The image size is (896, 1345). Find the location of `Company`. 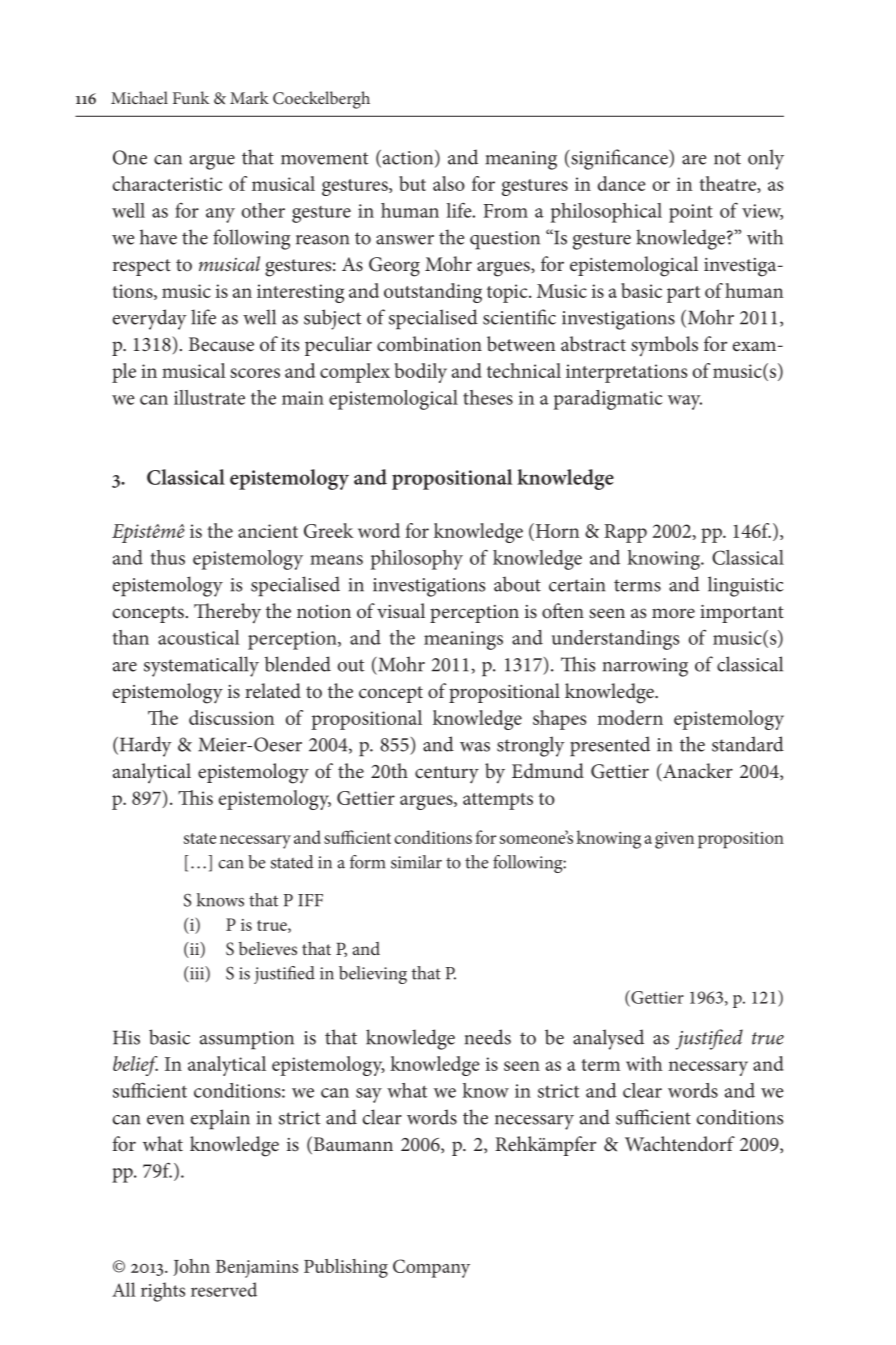

Company is located at coordinates (431, 1268).
